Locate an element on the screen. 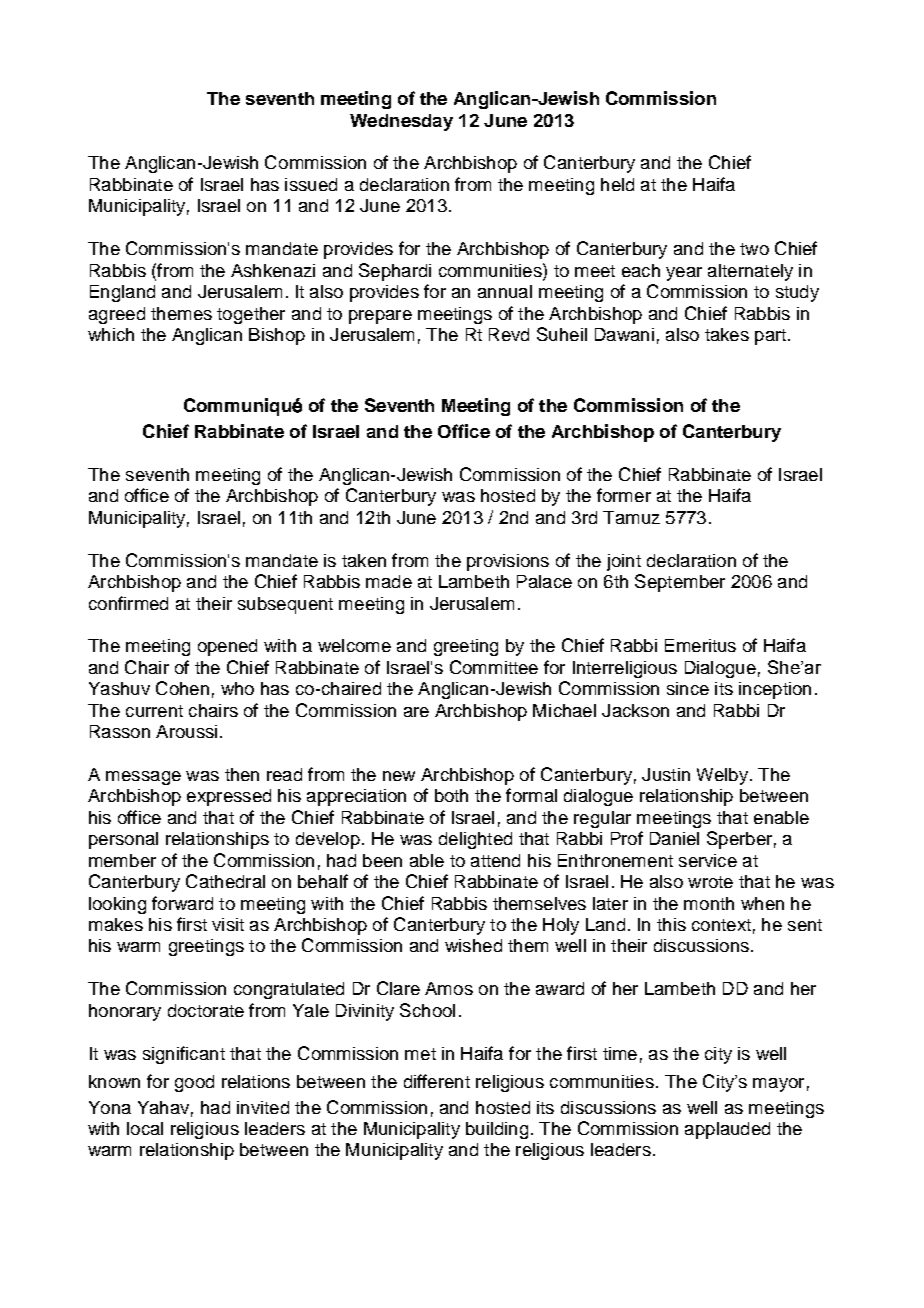 Image resolution: width=924 pixels, height=1308 pixels. forward is located at coordinates (182, 903).
